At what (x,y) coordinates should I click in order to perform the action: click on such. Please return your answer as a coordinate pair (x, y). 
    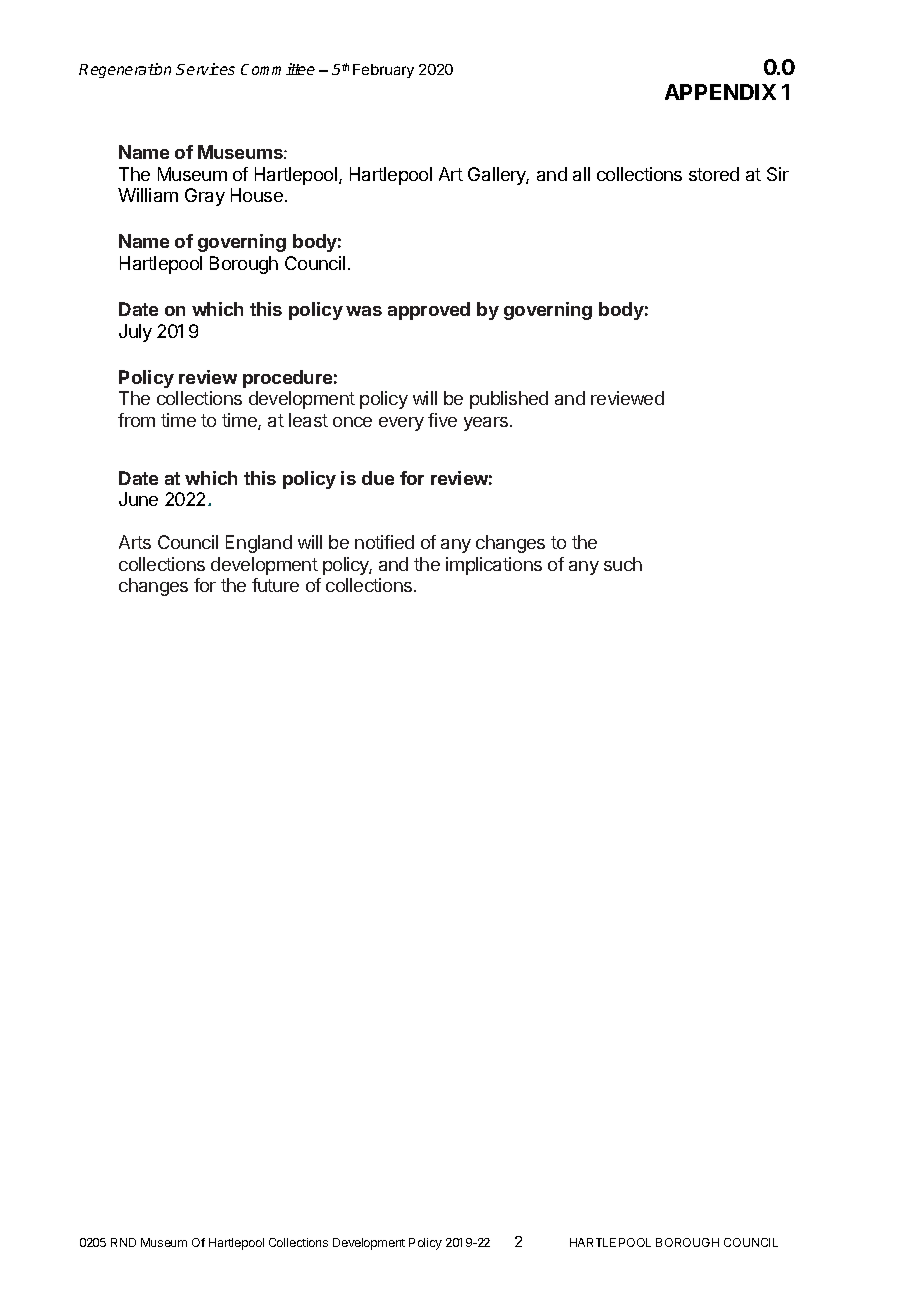
    Looking at the image, I should click on (623, 564).
